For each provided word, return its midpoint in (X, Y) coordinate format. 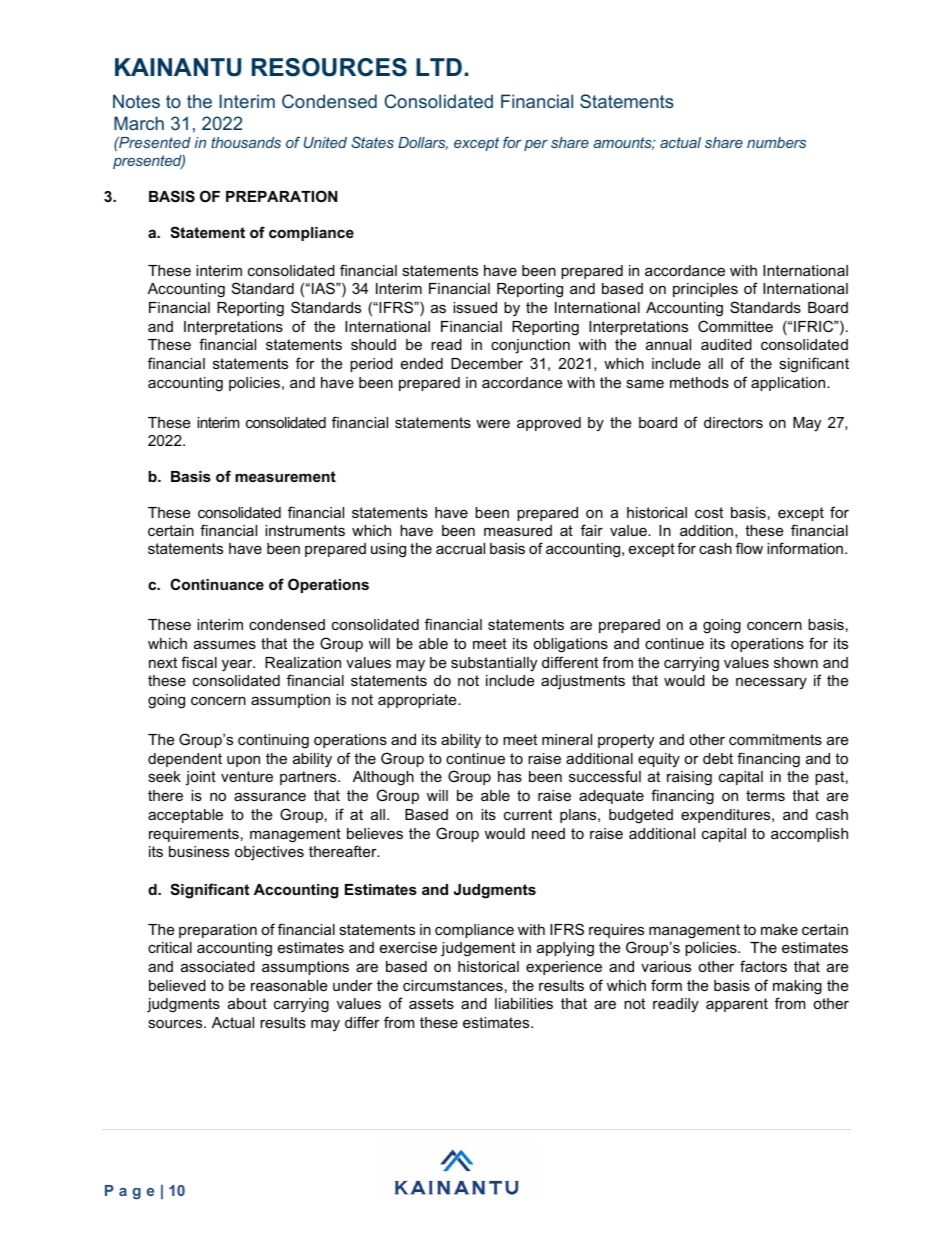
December (487, 363)
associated (218, 966)
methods (699, 382)
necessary (771, 683)
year (238, 665)
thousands (246, 142)
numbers (776, 142)
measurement (285, 476)
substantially (494, 664)
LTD (439, 67)
